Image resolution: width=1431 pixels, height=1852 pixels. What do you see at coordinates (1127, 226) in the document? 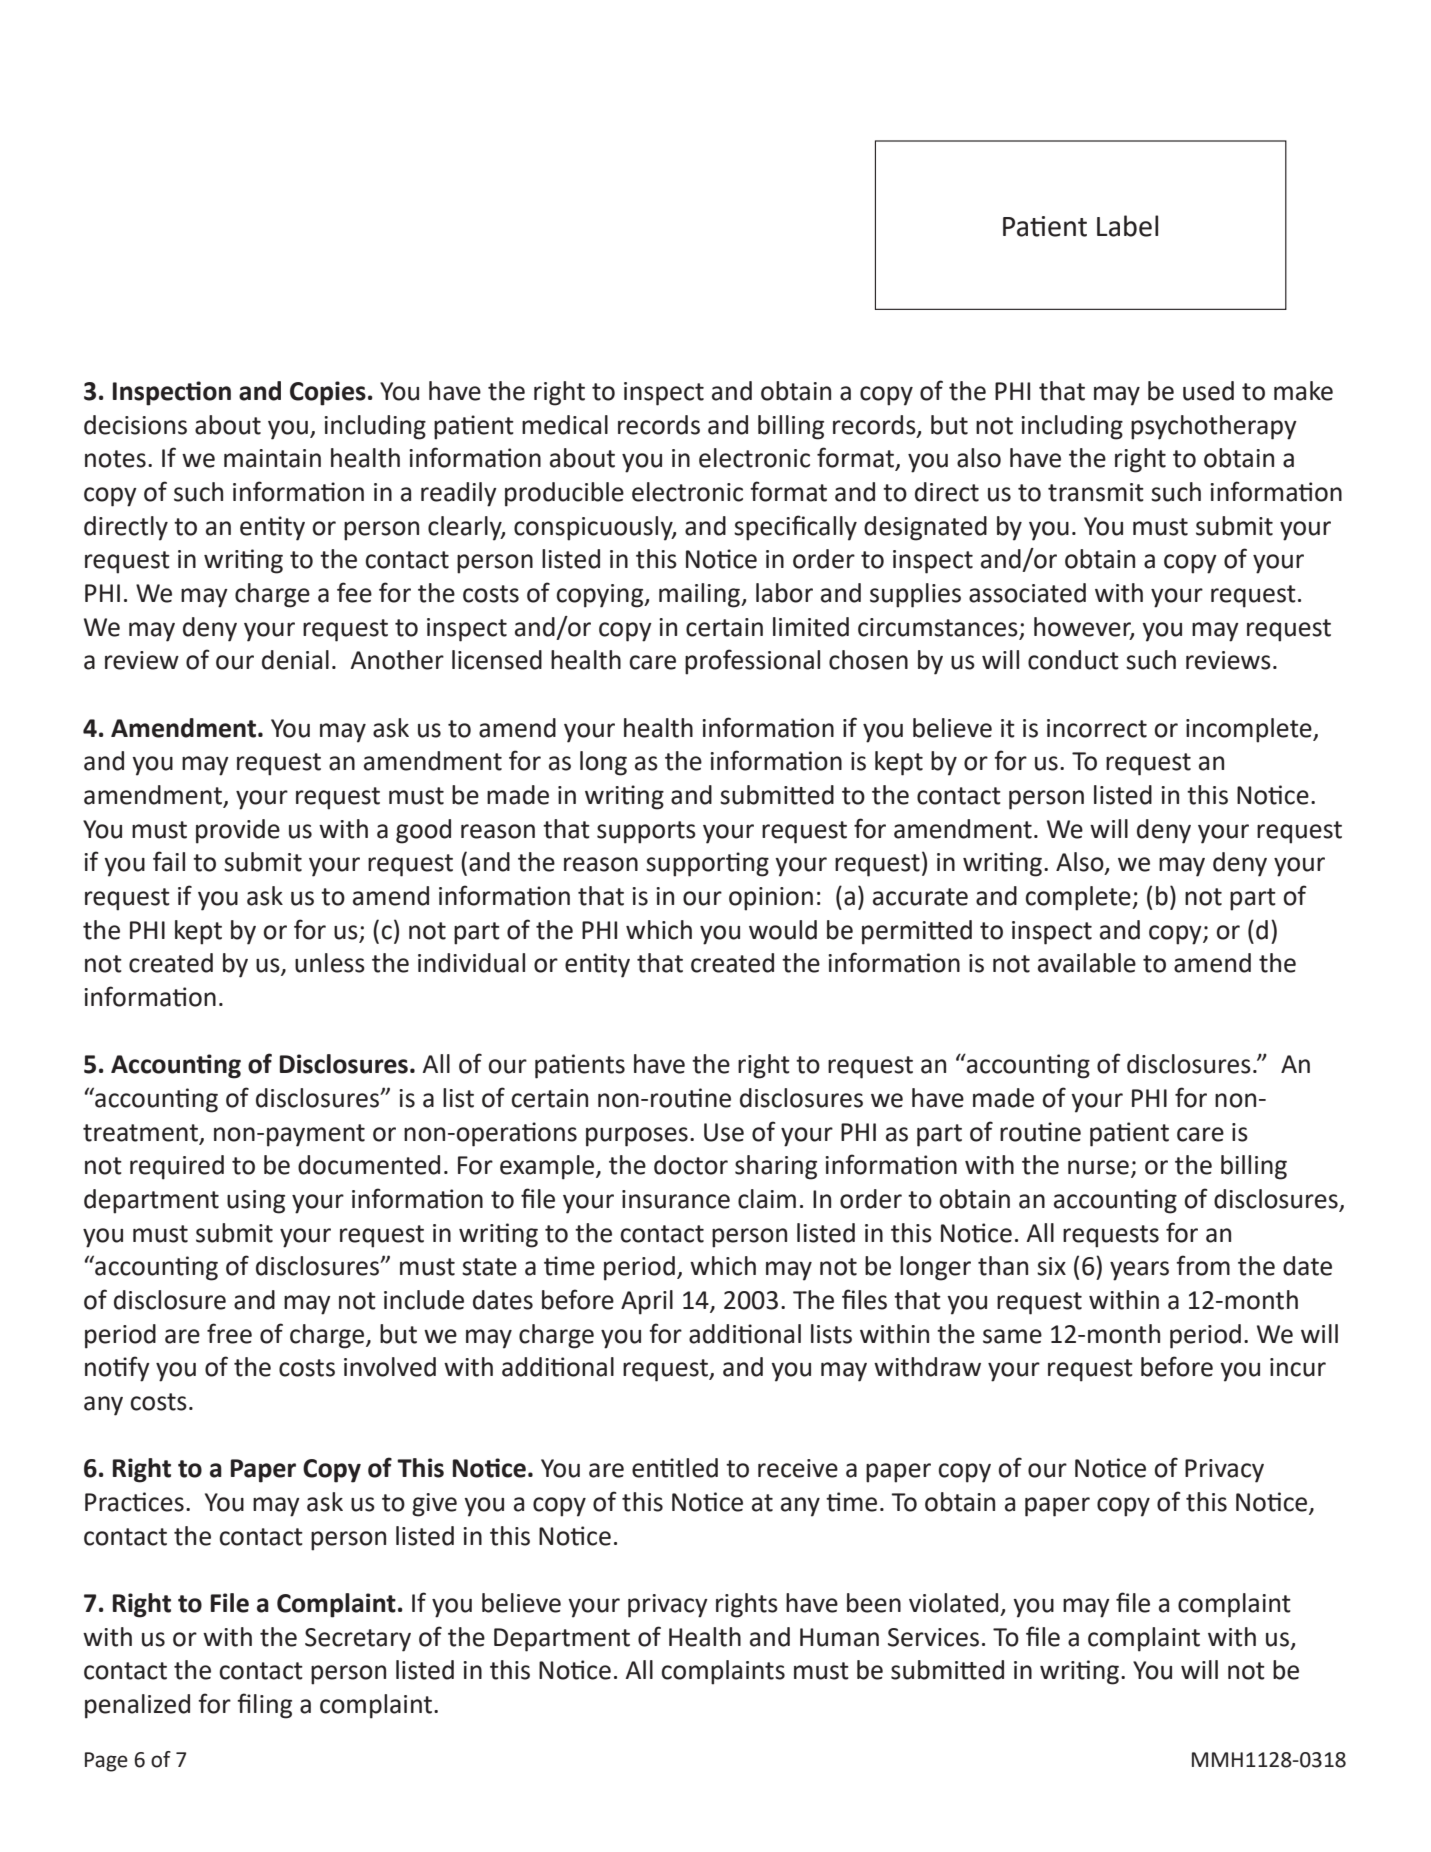
I see `Label` at bounding box center [1127, 226].
